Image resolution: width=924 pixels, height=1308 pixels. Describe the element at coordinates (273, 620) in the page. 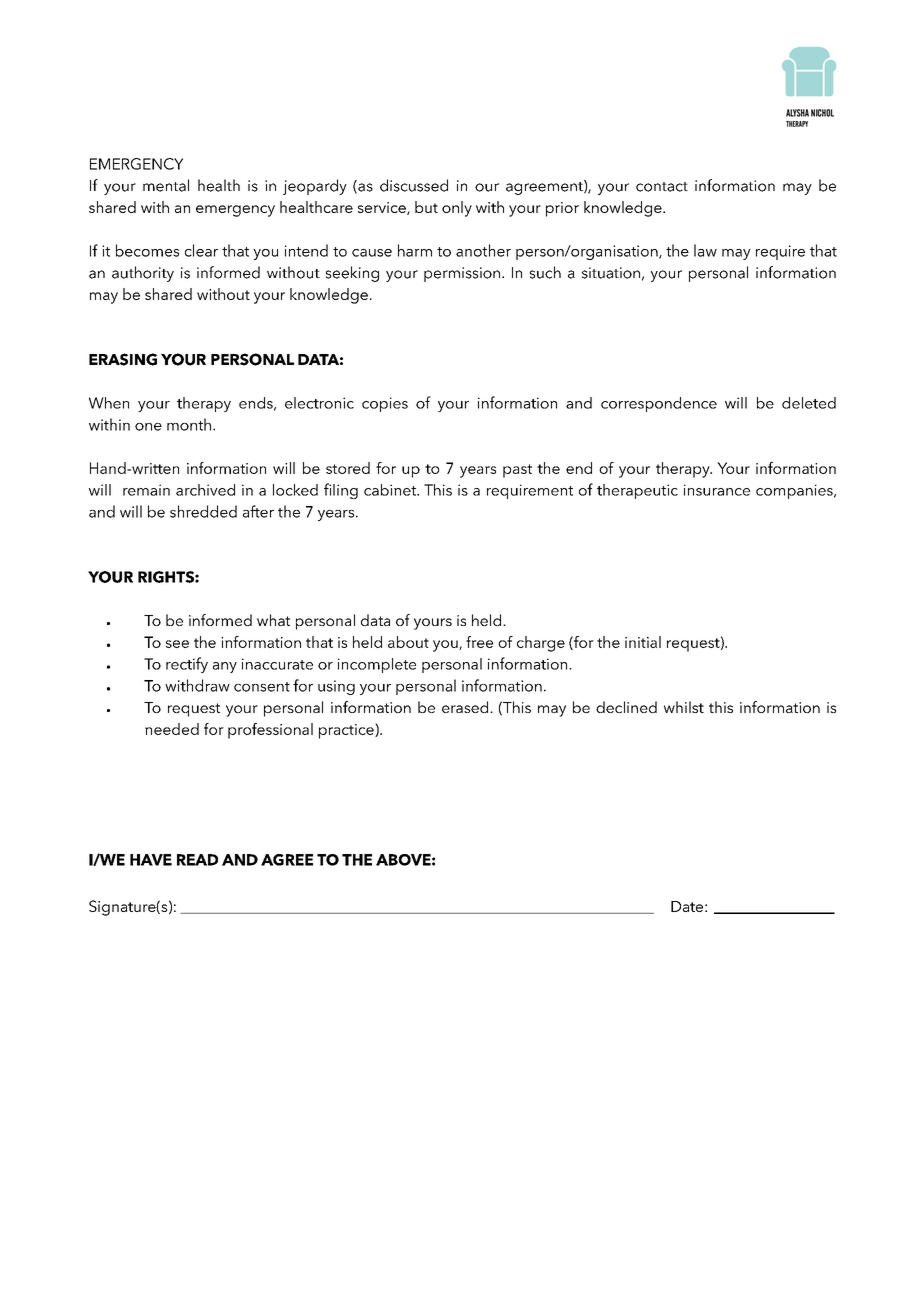

I see `what` at that location.
